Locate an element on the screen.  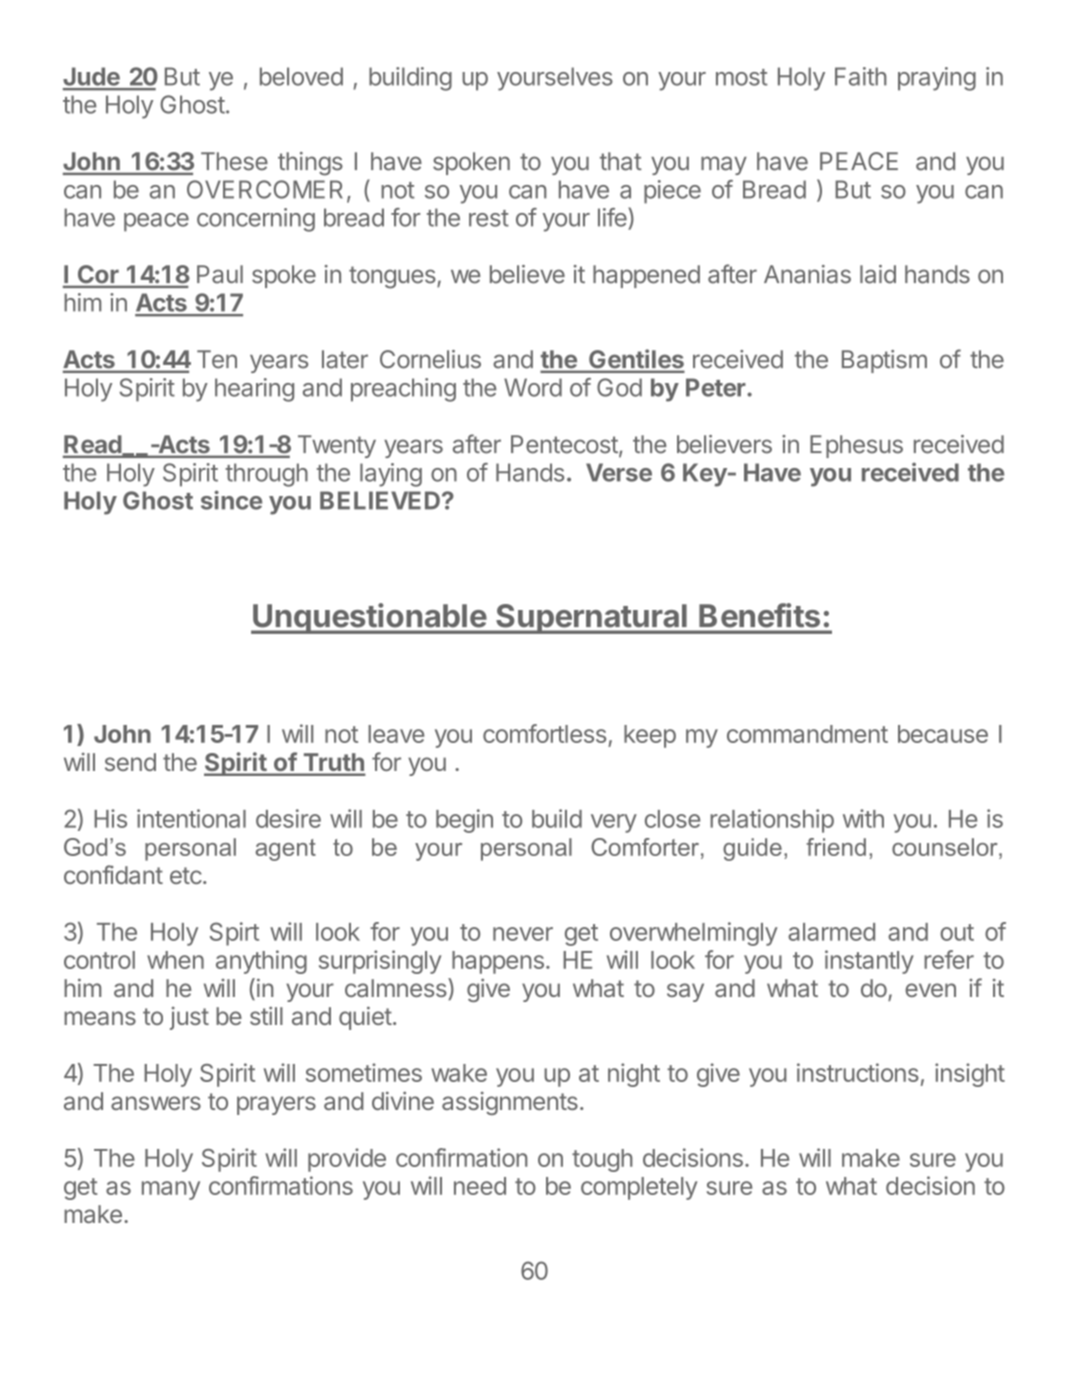
Supernatural is located at coordinates (591, 619).
